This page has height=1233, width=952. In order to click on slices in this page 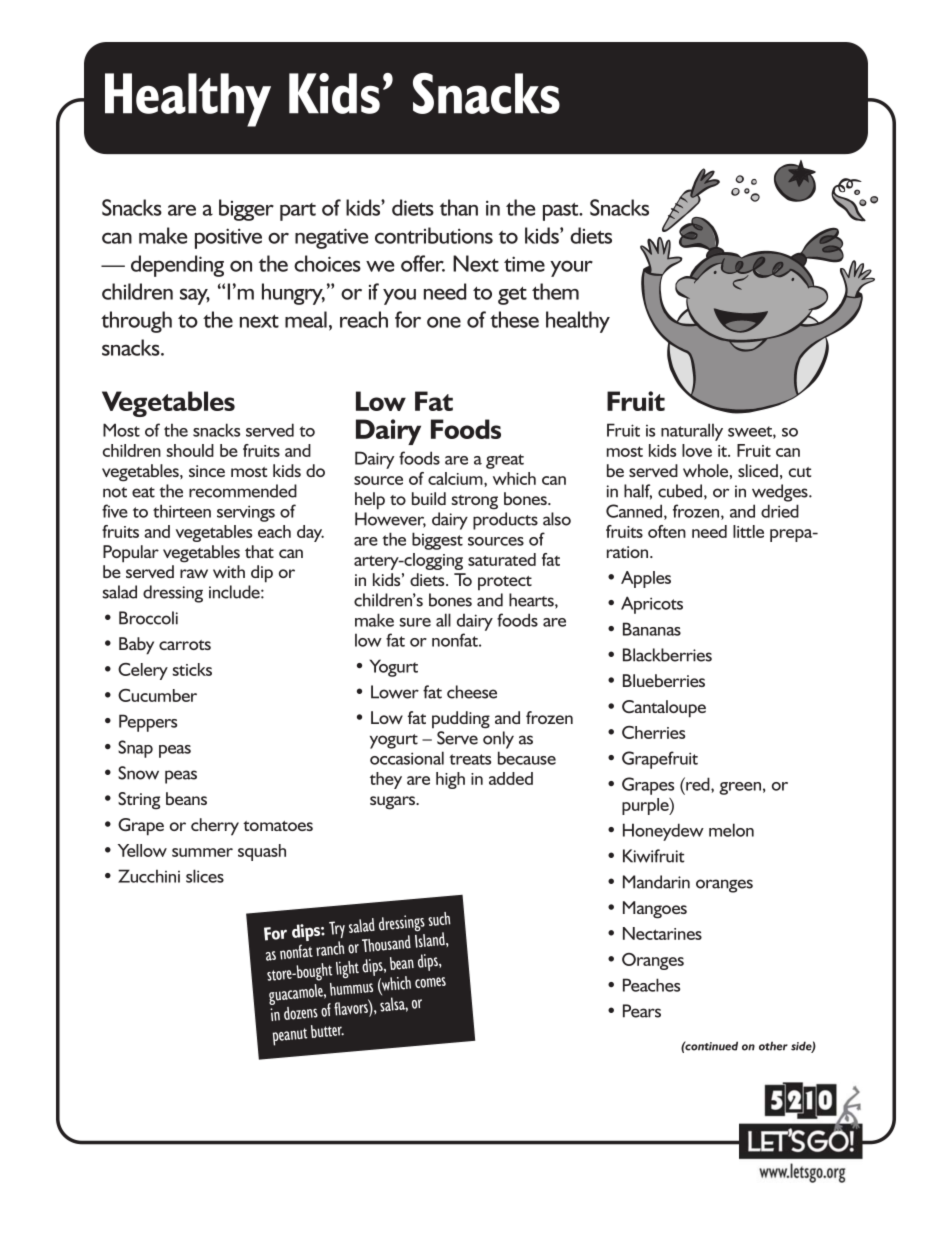, I will do `click(205, 876)`.
